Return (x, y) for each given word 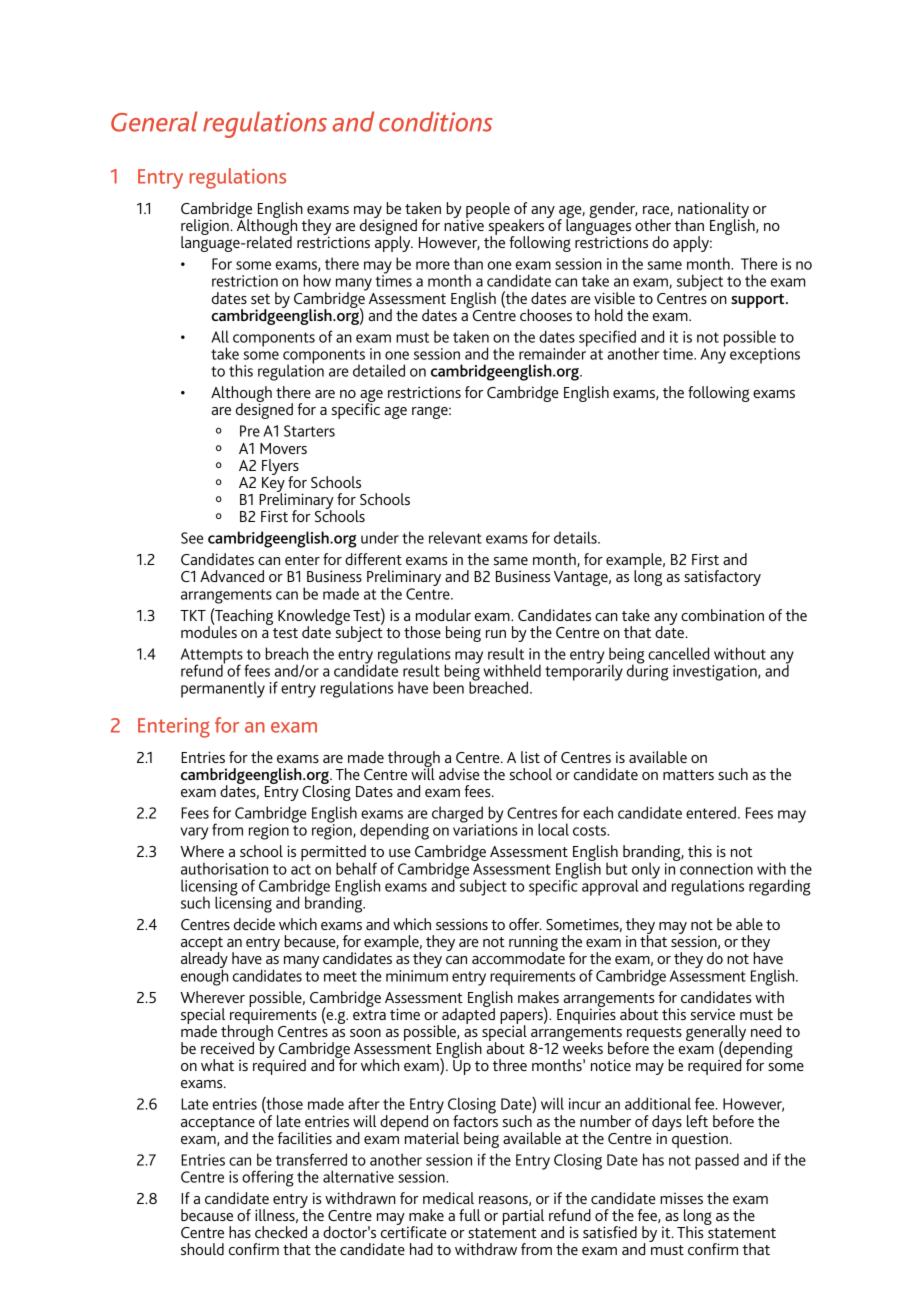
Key (274, 484)
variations (485, 829)
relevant (455, 537)
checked (281, 1232)
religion (206, 228)
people (488, 211)
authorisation (224, 868)
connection (716, 869)
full (469, 1215)
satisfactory (722, 578)
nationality (714, 211)
